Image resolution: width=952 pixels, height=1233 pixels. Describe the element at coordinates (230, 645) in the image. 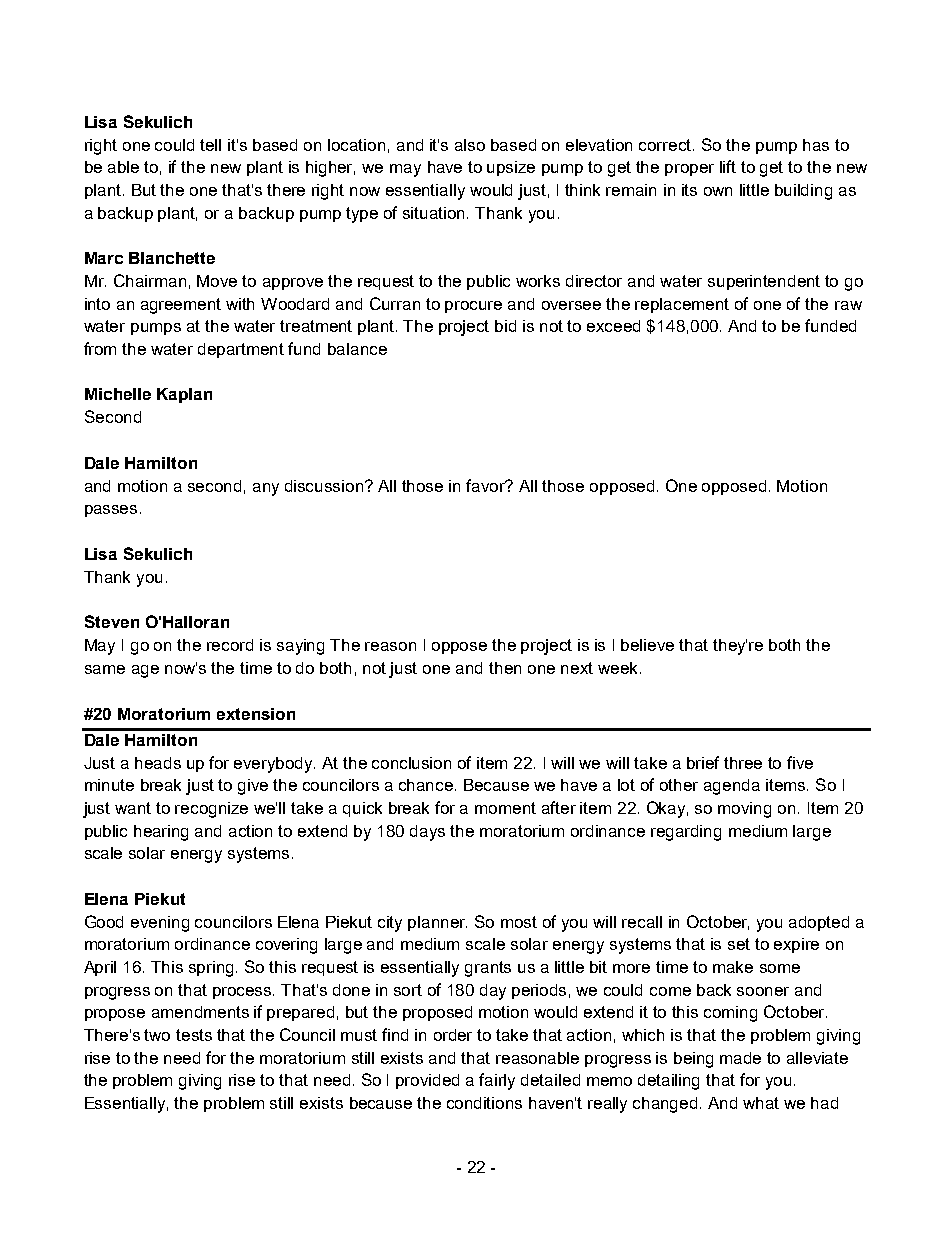

I see `record` at that location.
